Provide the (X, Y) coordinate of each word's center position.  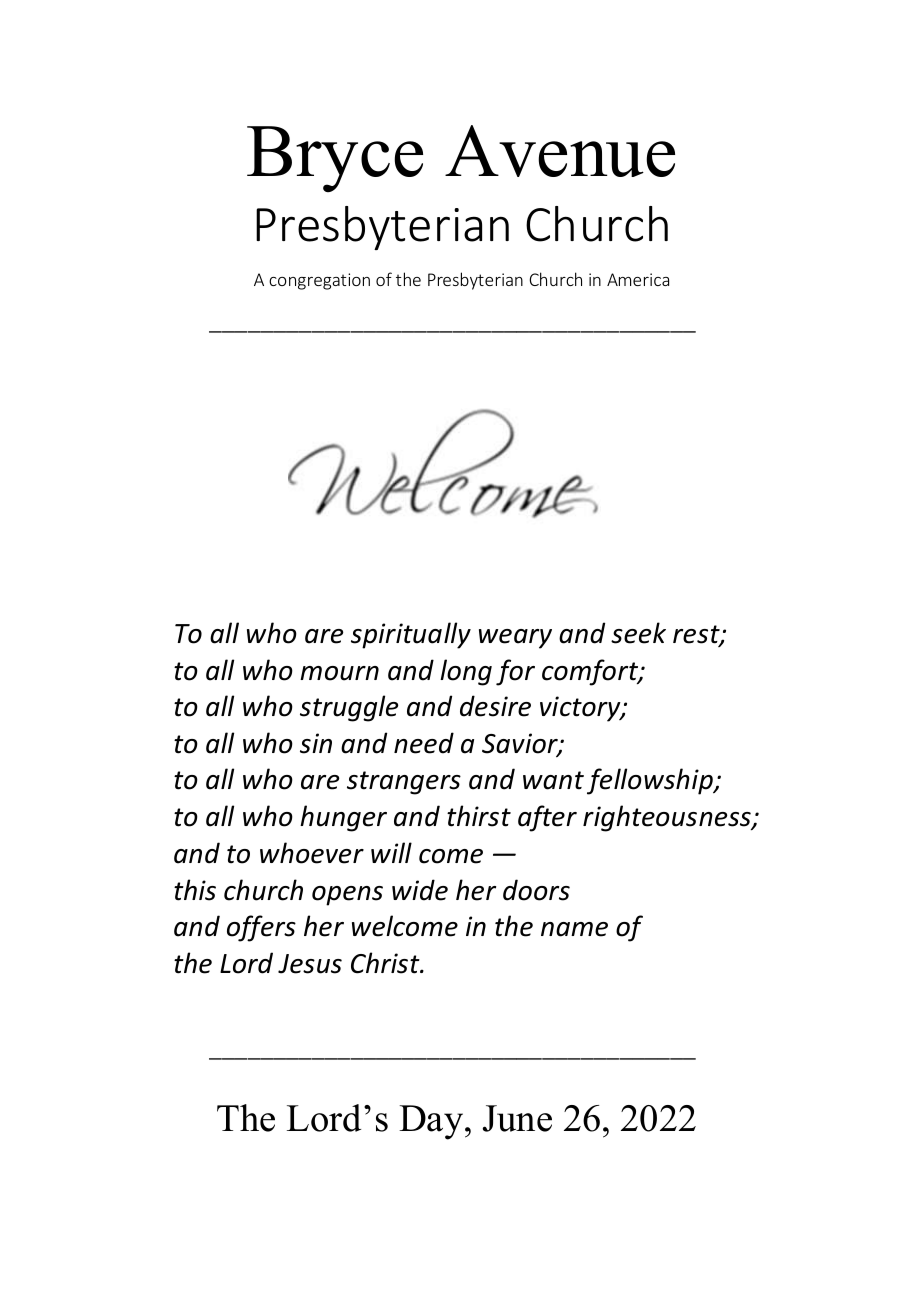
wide (420, 890)
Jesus (310, 964)
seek (638, 633)
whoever (312, 853)
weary (515, 639)
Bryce (335, 159)
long (466, 672)
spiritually (411, 635)
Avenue (560, 151)
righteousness (668, 818)
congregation (319, 281)
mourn (339, 673)
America (638, 279)
